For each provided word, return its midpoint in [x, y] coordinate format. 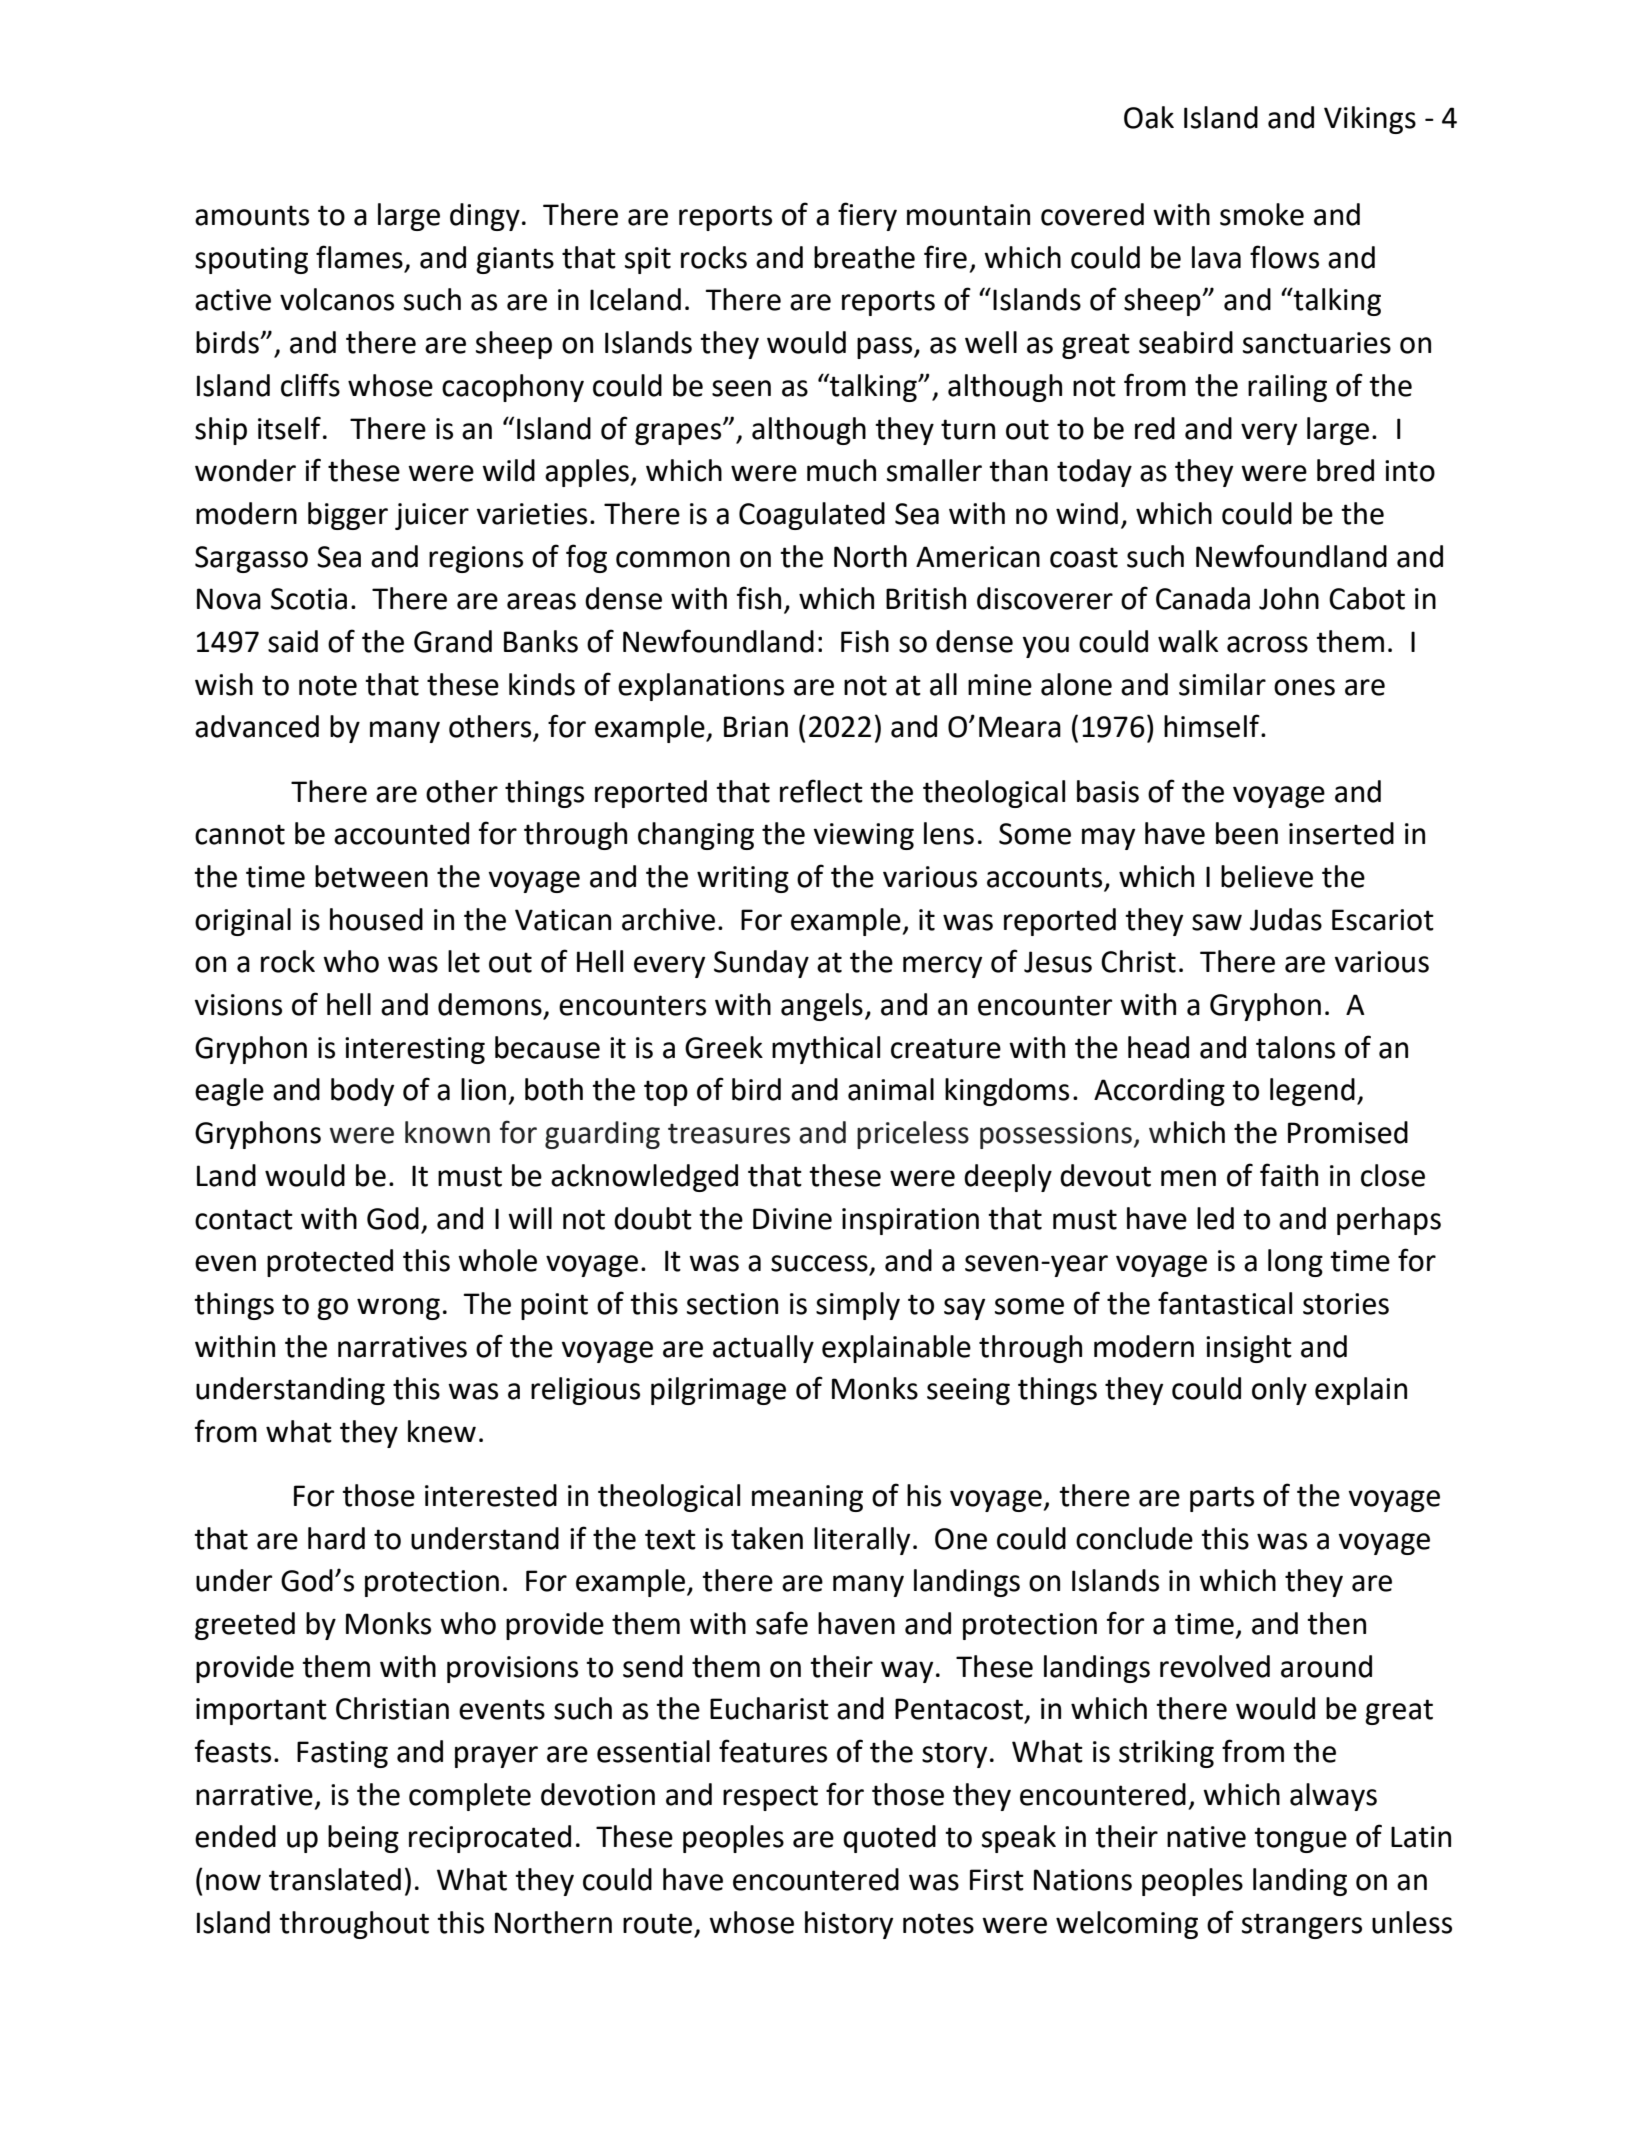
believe [1267, 876]
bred [1345, 470]
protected [330, 1263]
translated [335, 1879]
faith [1289, 1175]
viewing [863, 836]
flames [359, 257]
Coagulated [812, 516]
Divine [792, 1219]
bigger [348, 516]
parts [1222, 1499]
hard [336, 1538]
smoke [1262, 214]
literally [862, 1541]
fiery [867, 216]
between [371, 876]
